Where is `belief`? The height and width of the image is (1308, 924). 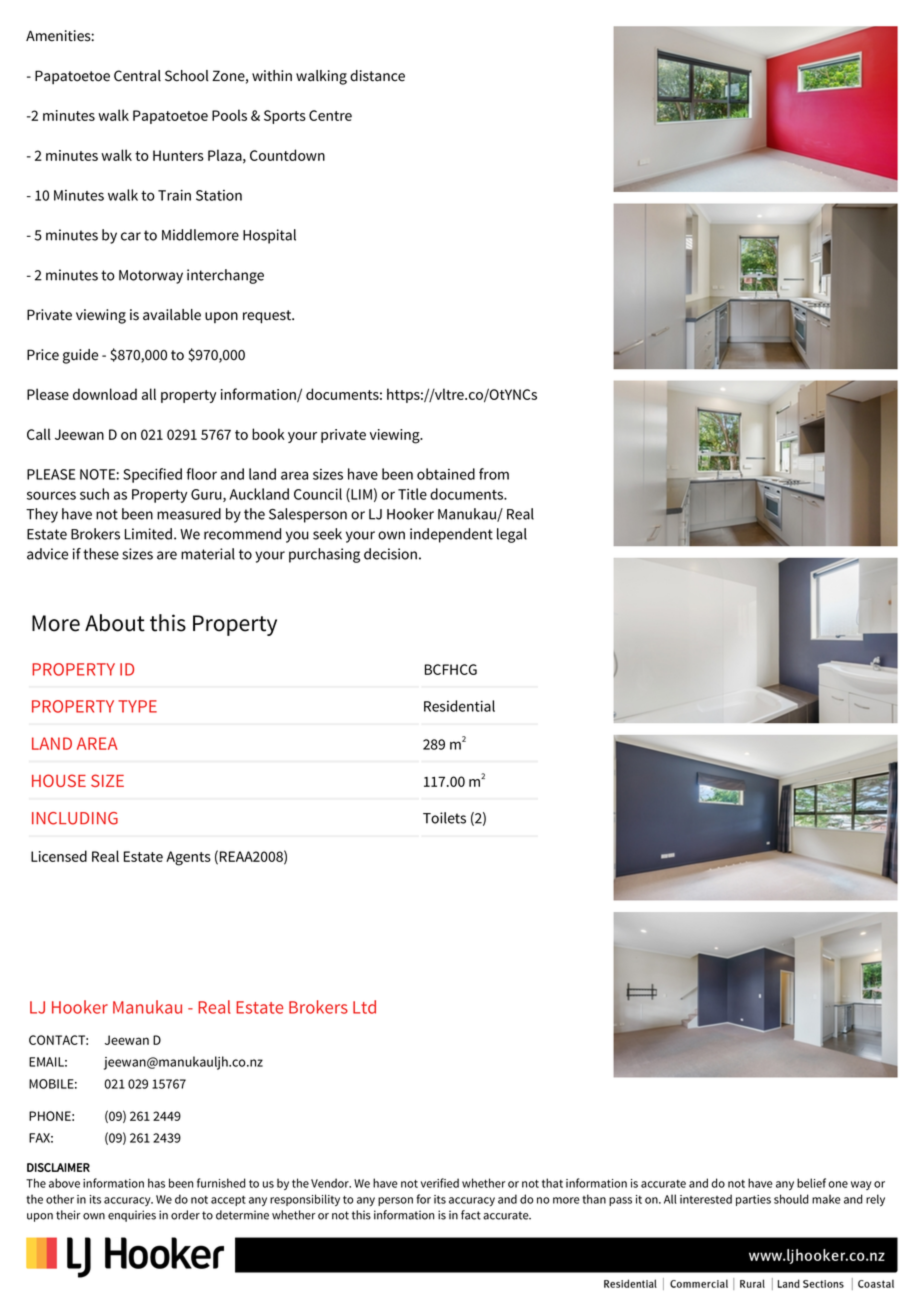 belief is located at coordinates (811, 1183).
